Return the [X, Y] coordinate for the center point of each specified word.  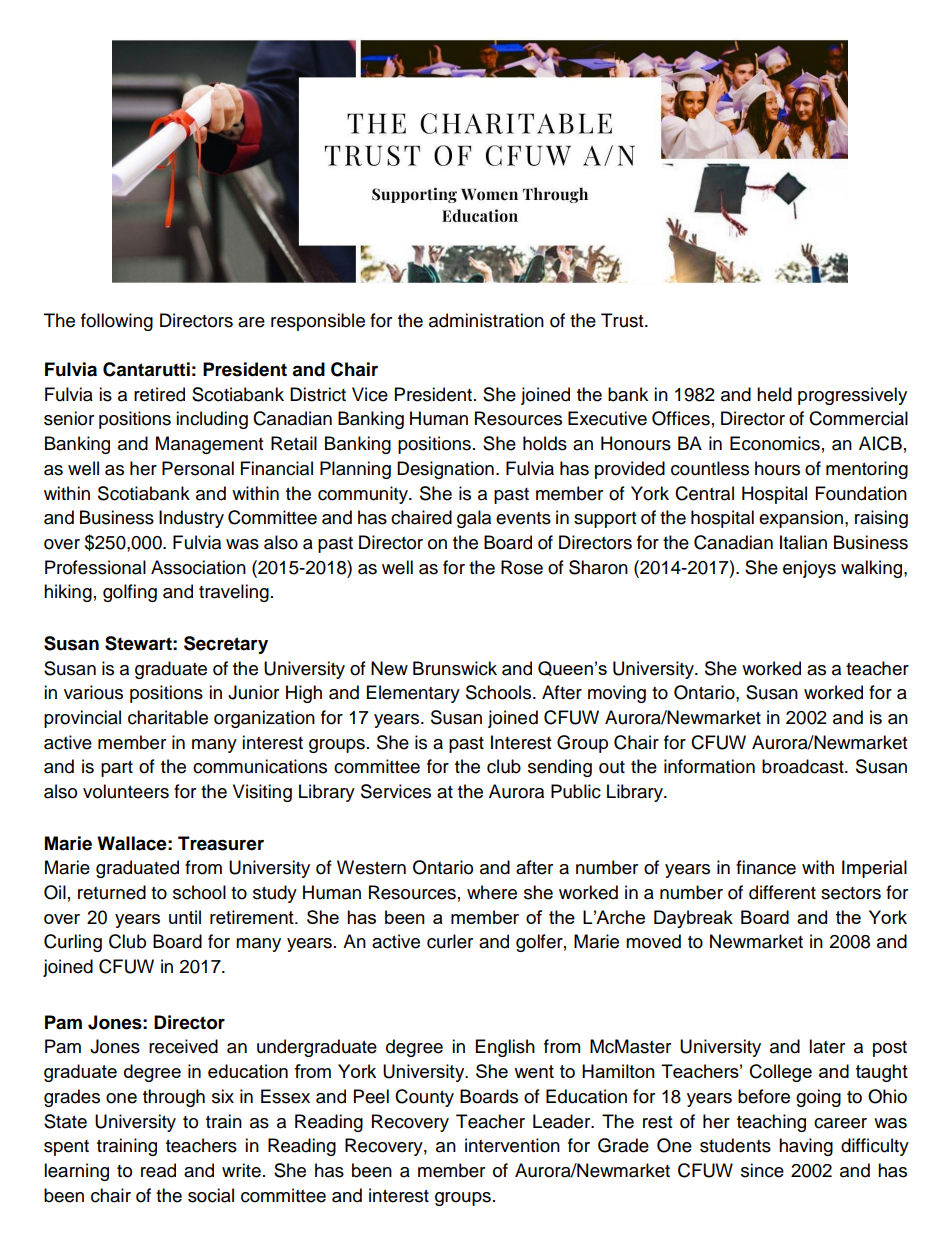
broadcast [804, 766]
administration [486, 320]
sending [560, 768]
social [211, 1195]
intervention [512, 1145]
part [117, 769]
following [117, 322]
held [774, 394]
